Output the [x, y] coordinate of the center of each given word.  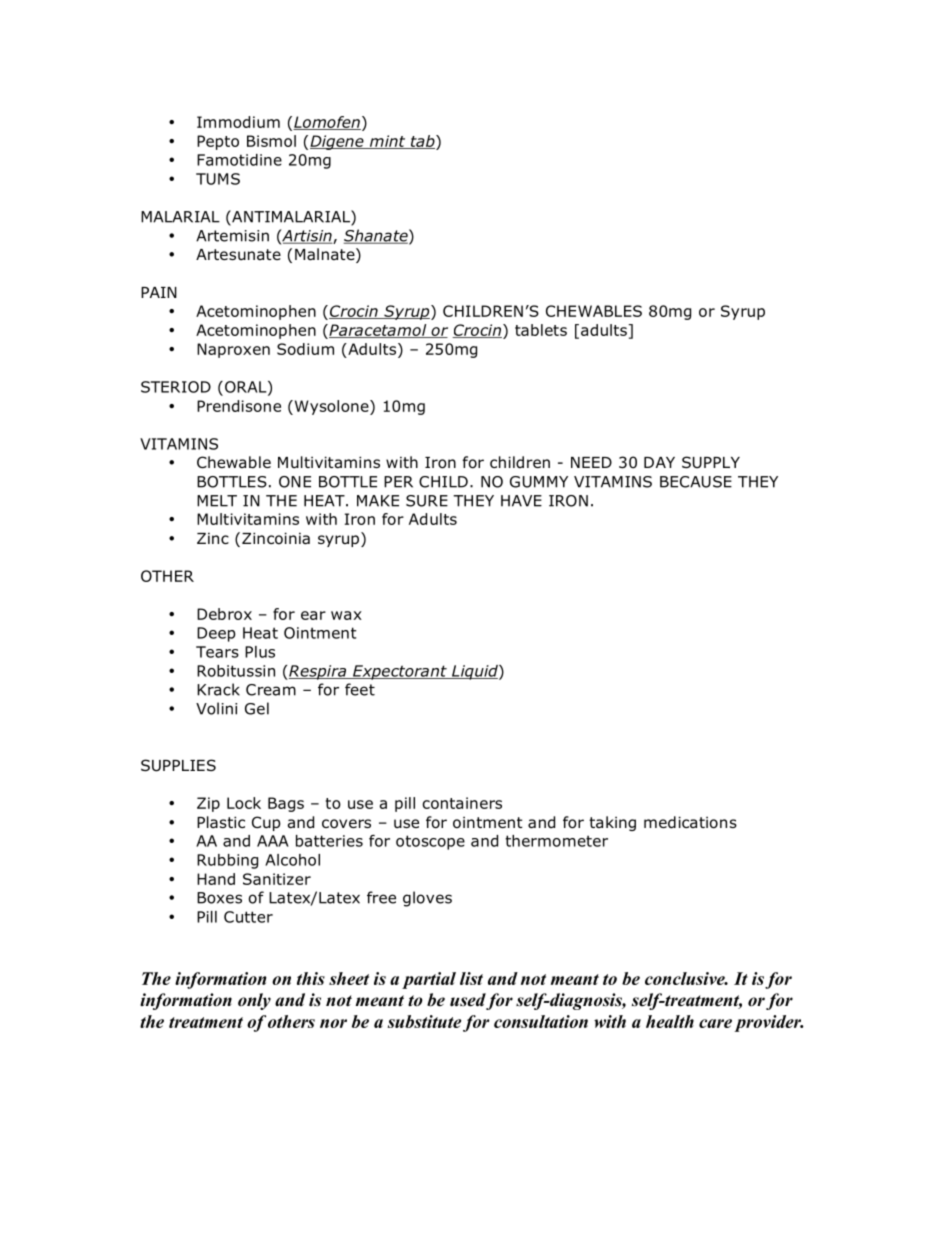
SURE [427, 501]
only [254, 1001]
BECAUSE [696, 482]
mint [387, 142]
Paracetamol [378, 331]
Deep [216, 634]
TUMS [218, 179]
